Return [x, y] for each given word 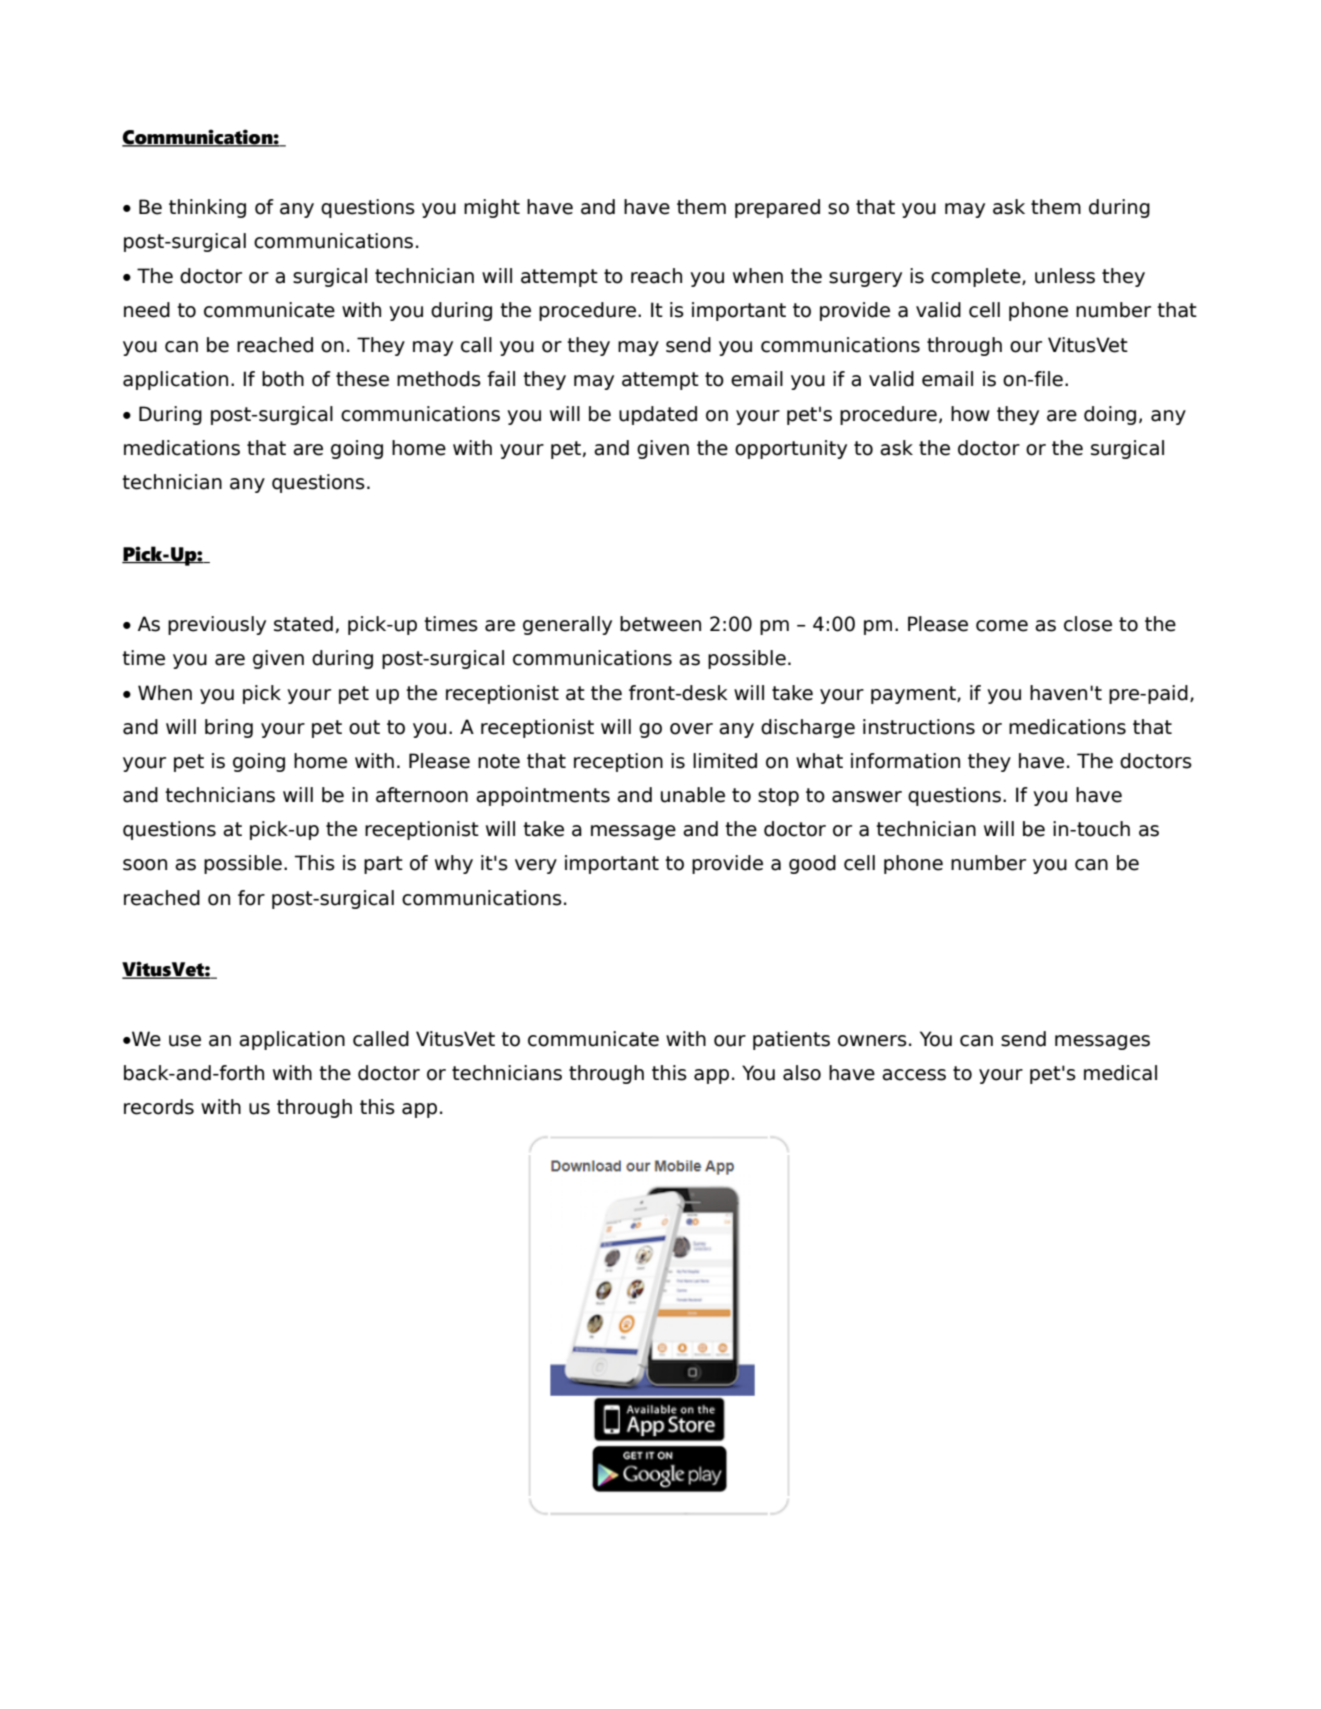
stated [303, 624]
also [802, 1073]
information [905, 761]
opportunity [791, 449]
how [970, 414]
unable [693, 795]
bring [229, 728]
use [185, 1041]
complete [977, 277]
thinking [207, 208]
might [492, 208]
